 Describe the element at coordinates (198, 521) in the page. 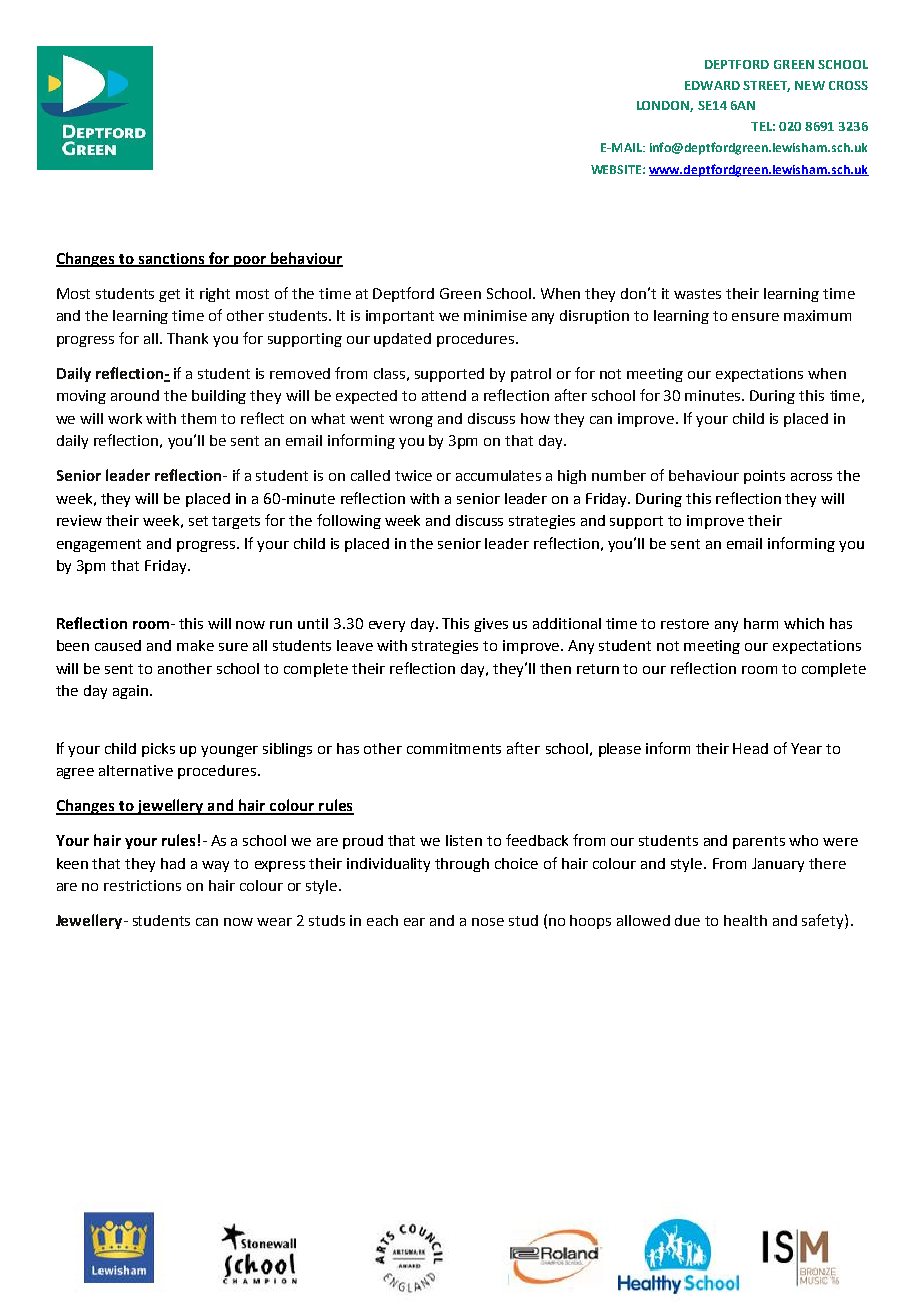

I see `set` at that location.
